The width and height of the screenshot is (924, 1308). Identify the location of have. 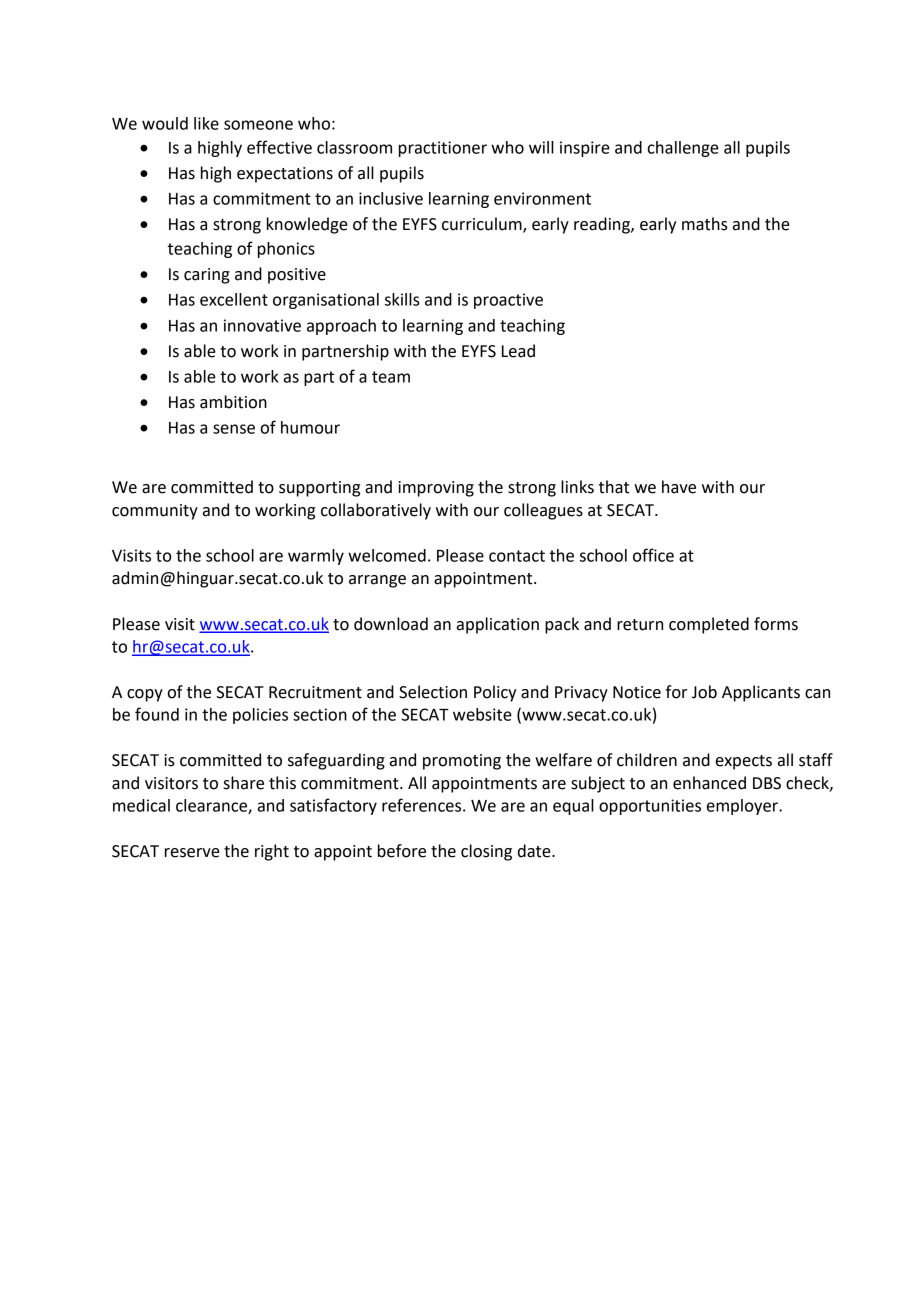
(679, 487).
